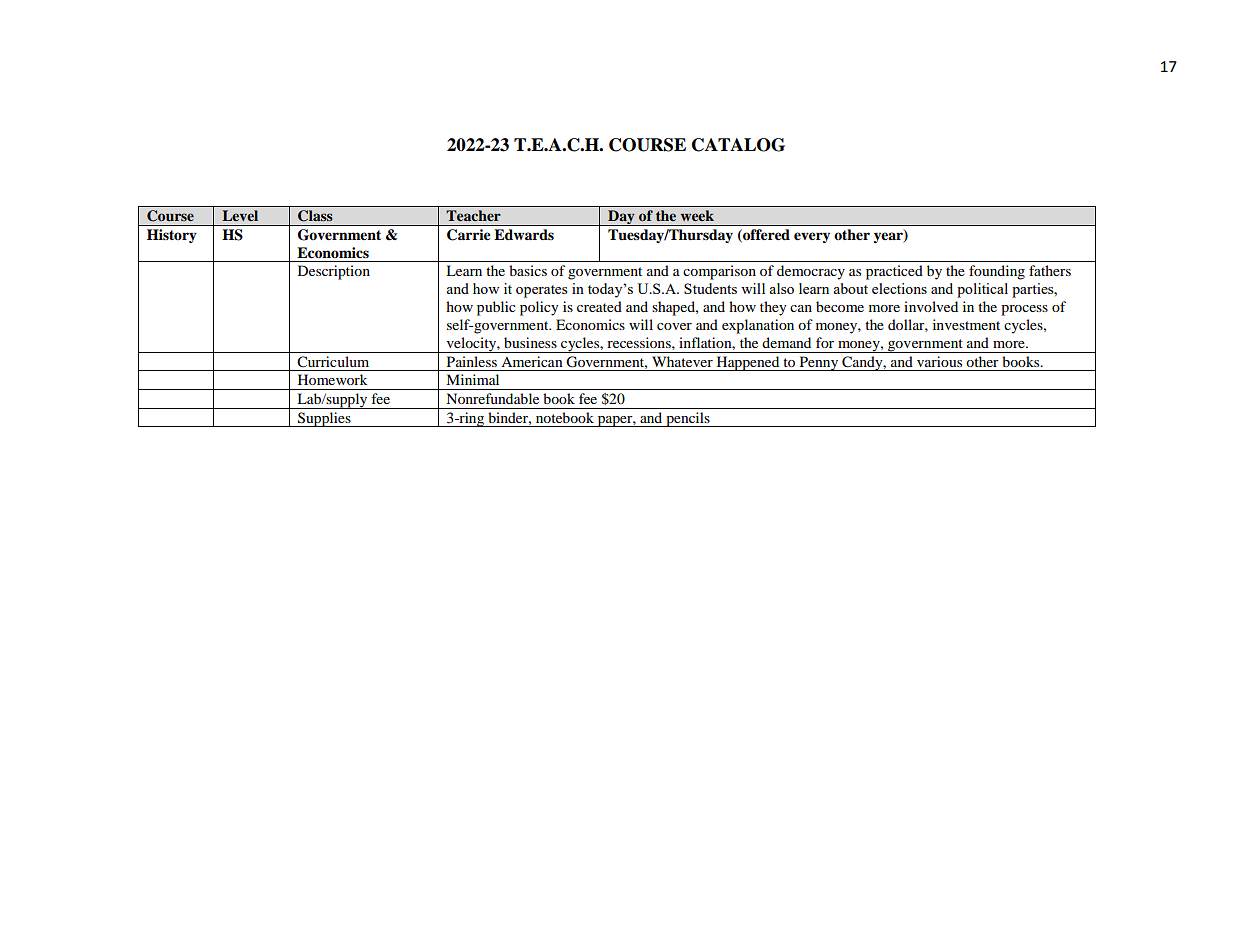 The width and height of the screenshot is (1233, 952). What do you see at coordinates (819, 363) in the screenshot?
I see `Penny` at bounding box center [819, 363].
